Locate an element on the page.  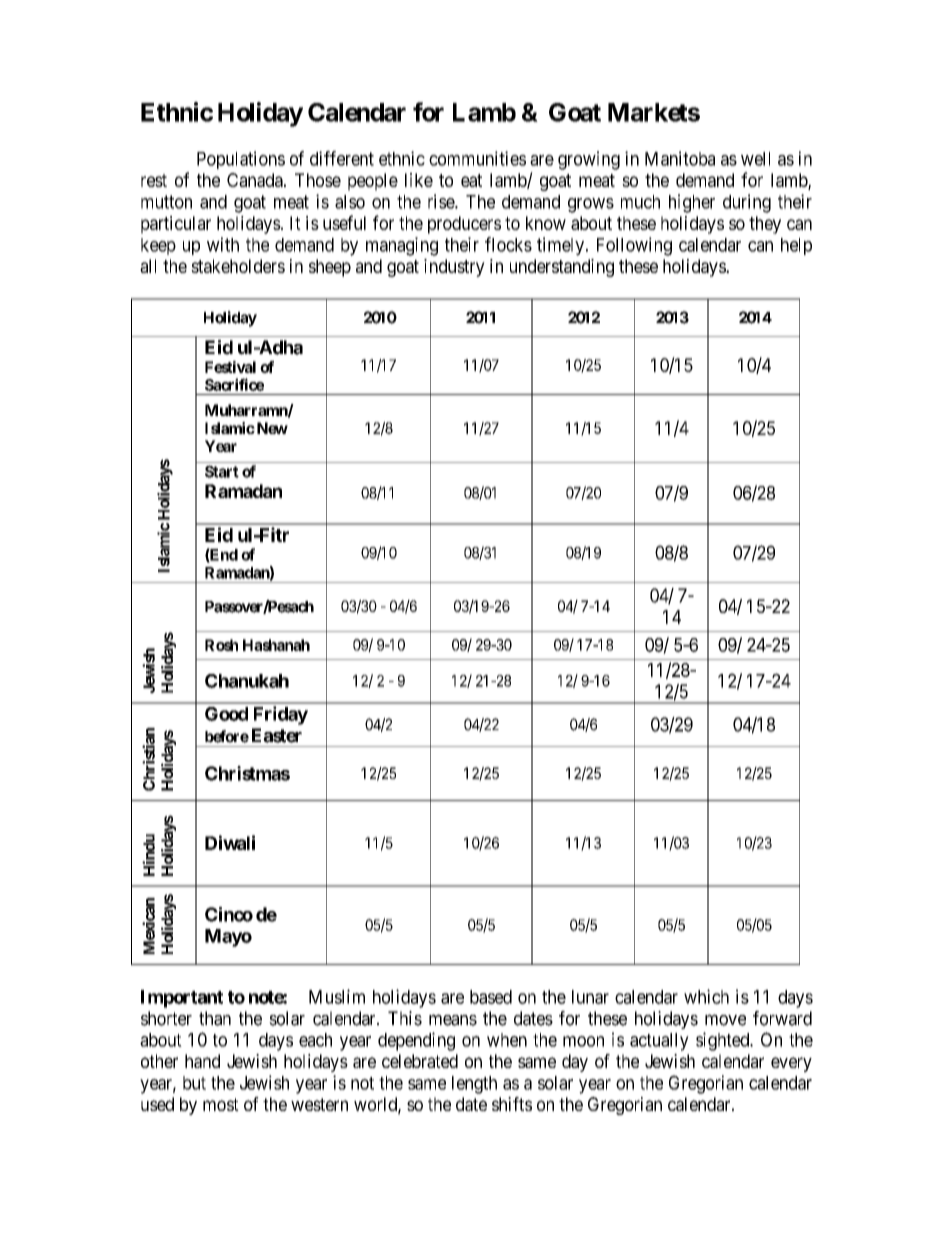
industry is located at coordinates (454, 268).
